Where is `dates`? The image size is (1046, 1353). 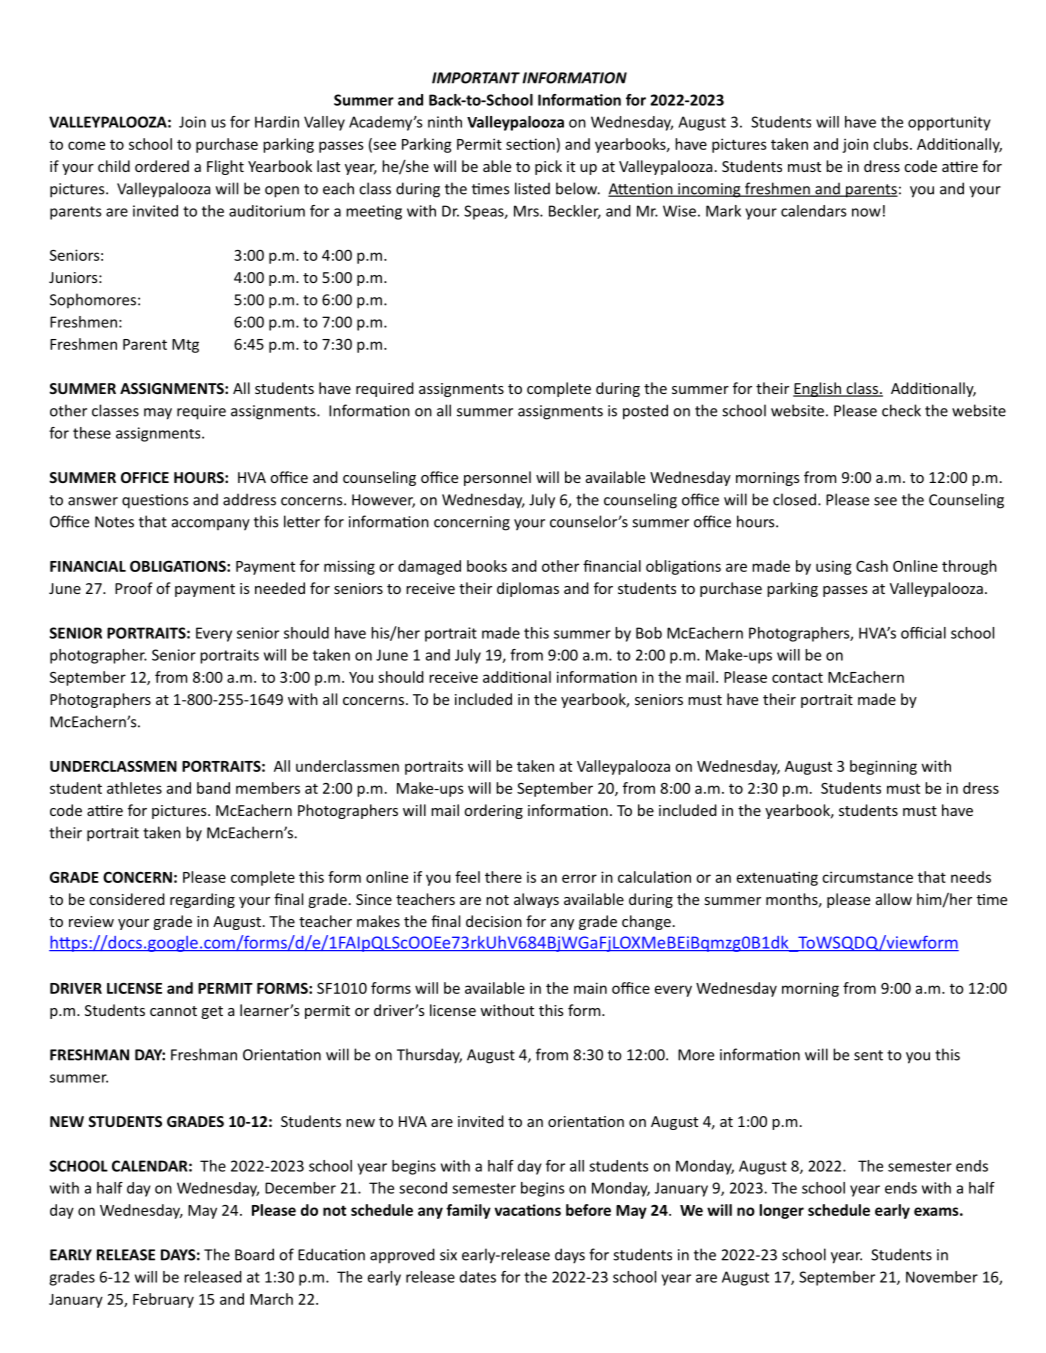 dates is located at coordinates (478, 1277).
